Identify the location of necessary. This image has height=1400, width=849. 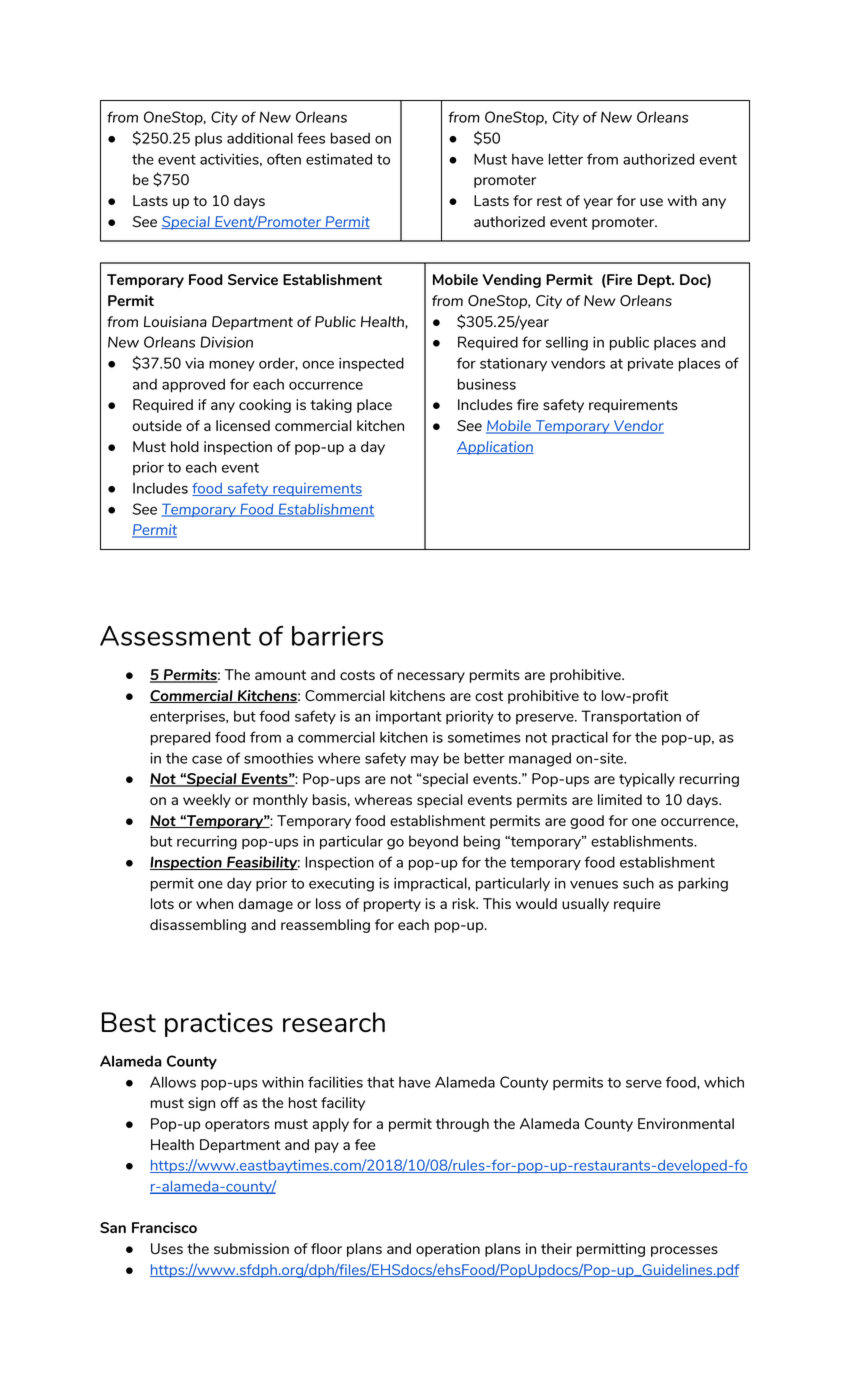
(431, 677).
